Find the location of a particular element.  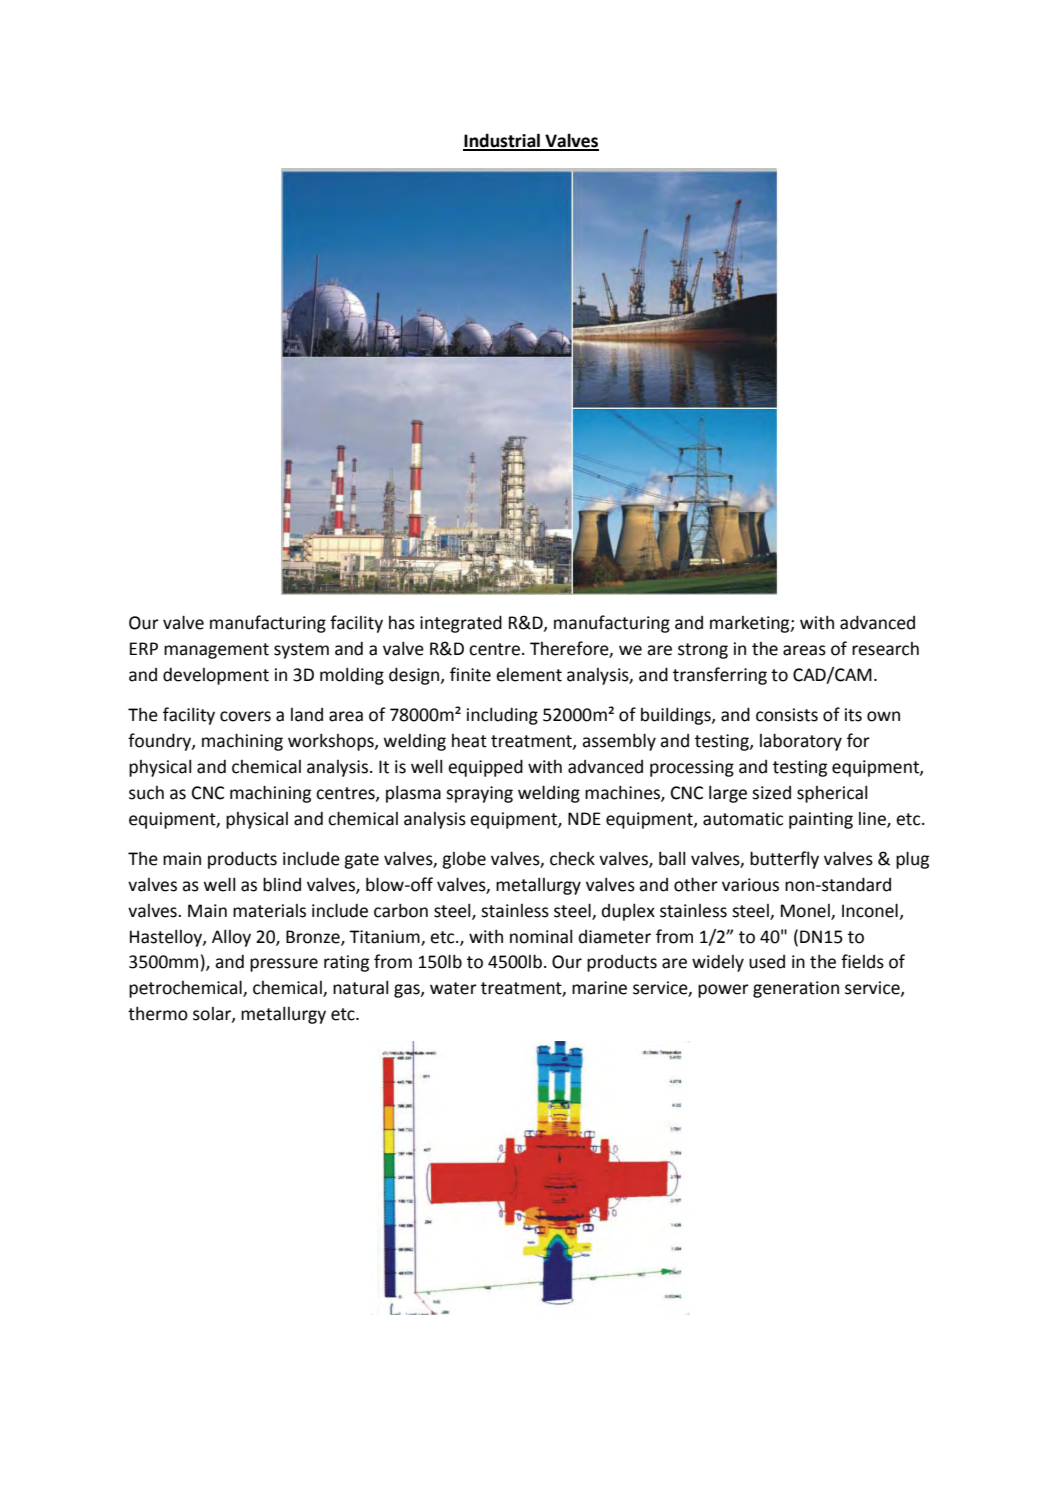

strong is located at coordinates (703, 651).
